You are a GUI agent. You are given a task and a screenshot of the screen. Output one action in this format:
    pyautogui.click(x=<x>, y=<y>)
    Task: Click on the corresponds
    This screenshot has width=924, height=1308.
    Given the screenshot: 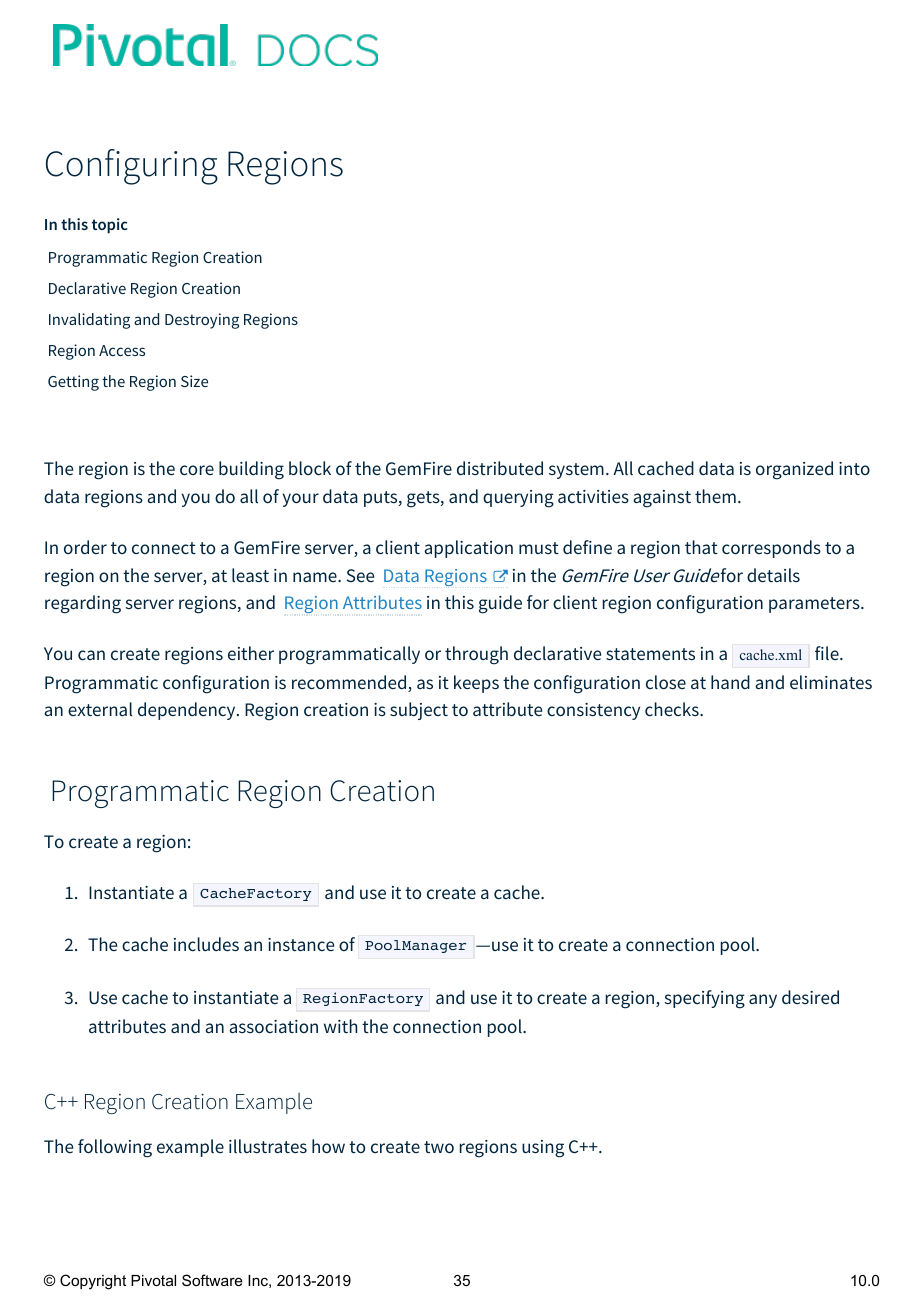 What is the action you would take?
    pyautogui.click(x=771, y=549)
